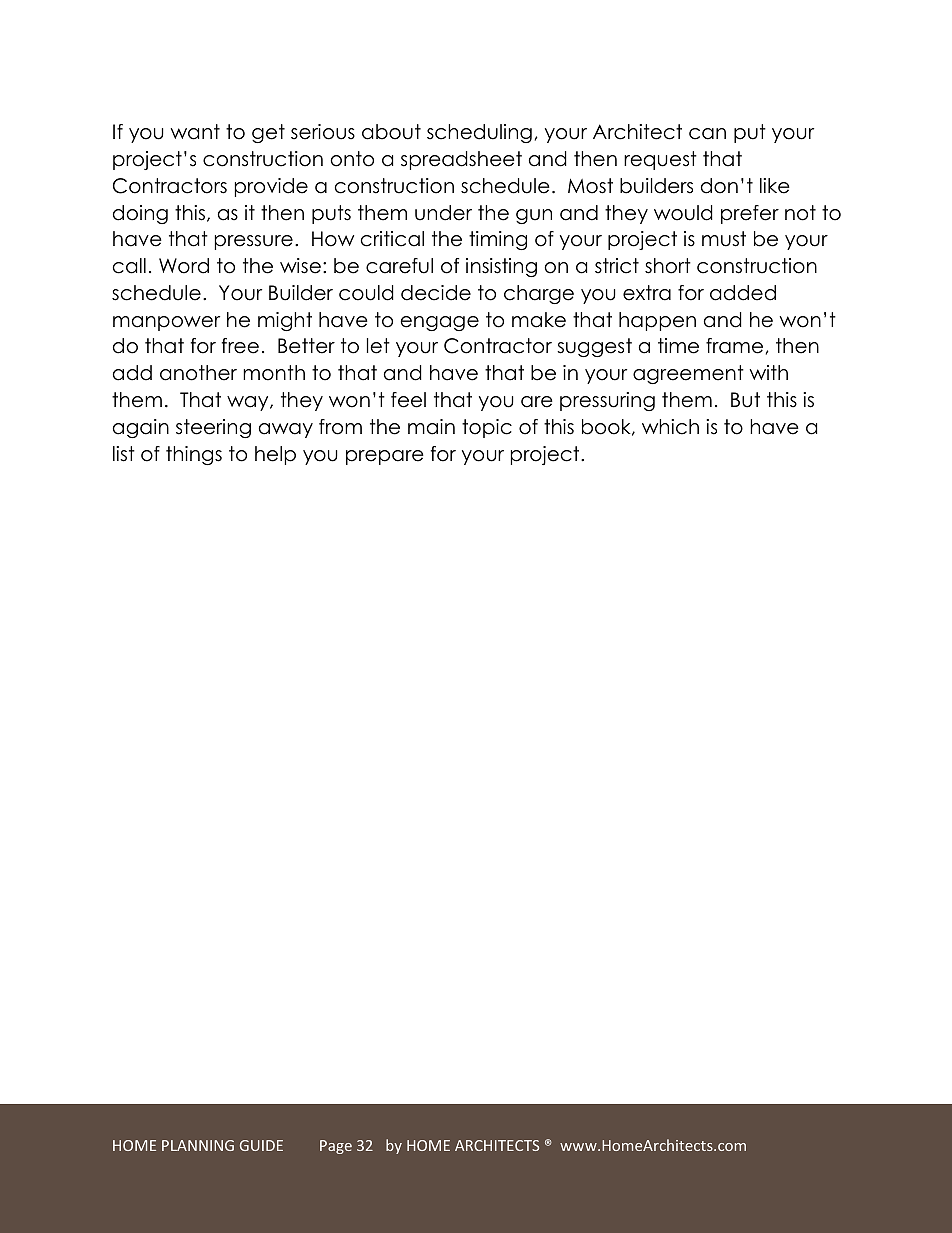 The width and height of the image is (952, 1233). I want to click on want, so click(195, 132).
